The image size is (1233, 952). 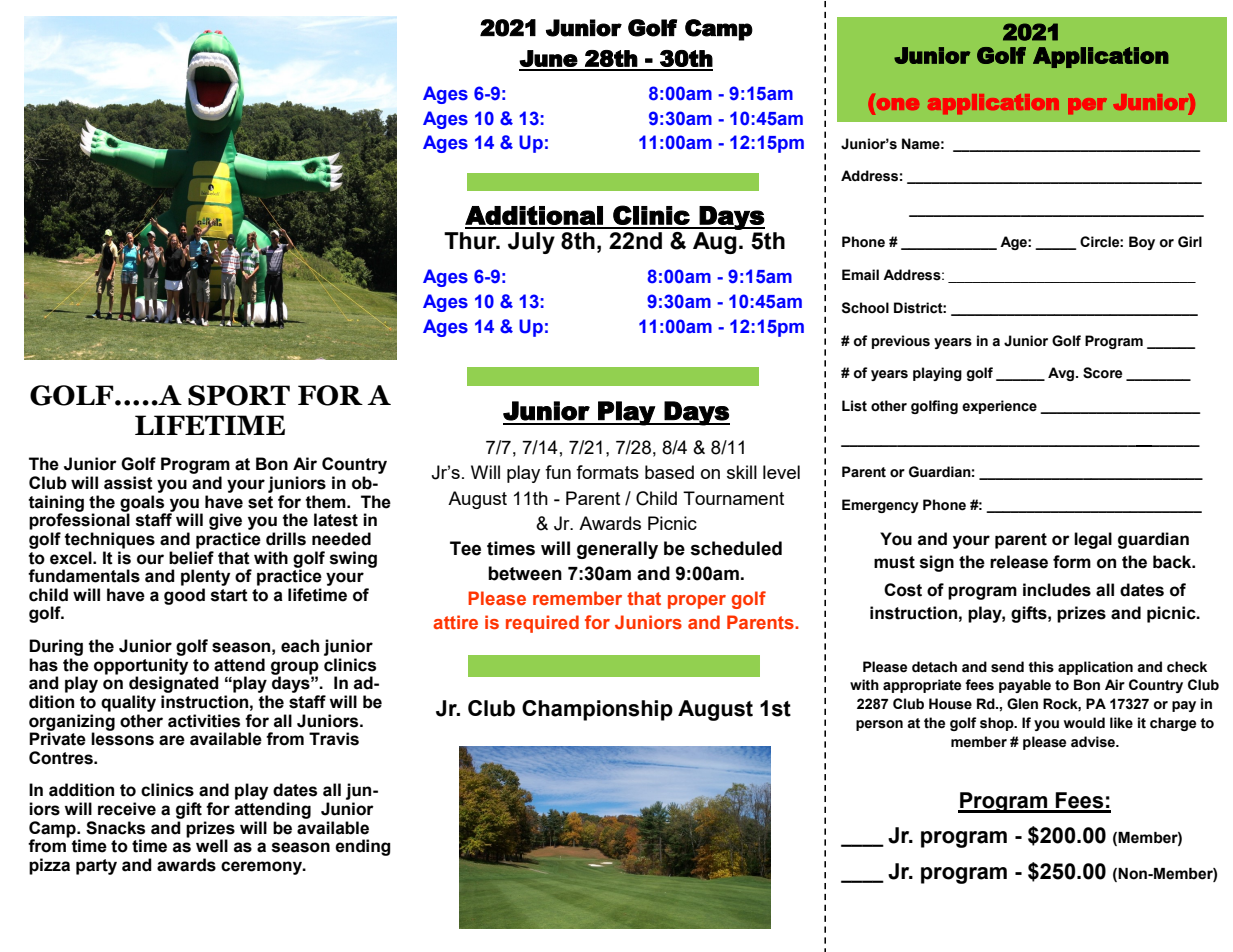 I want to click on advise, so click(x=1094, y=742).
